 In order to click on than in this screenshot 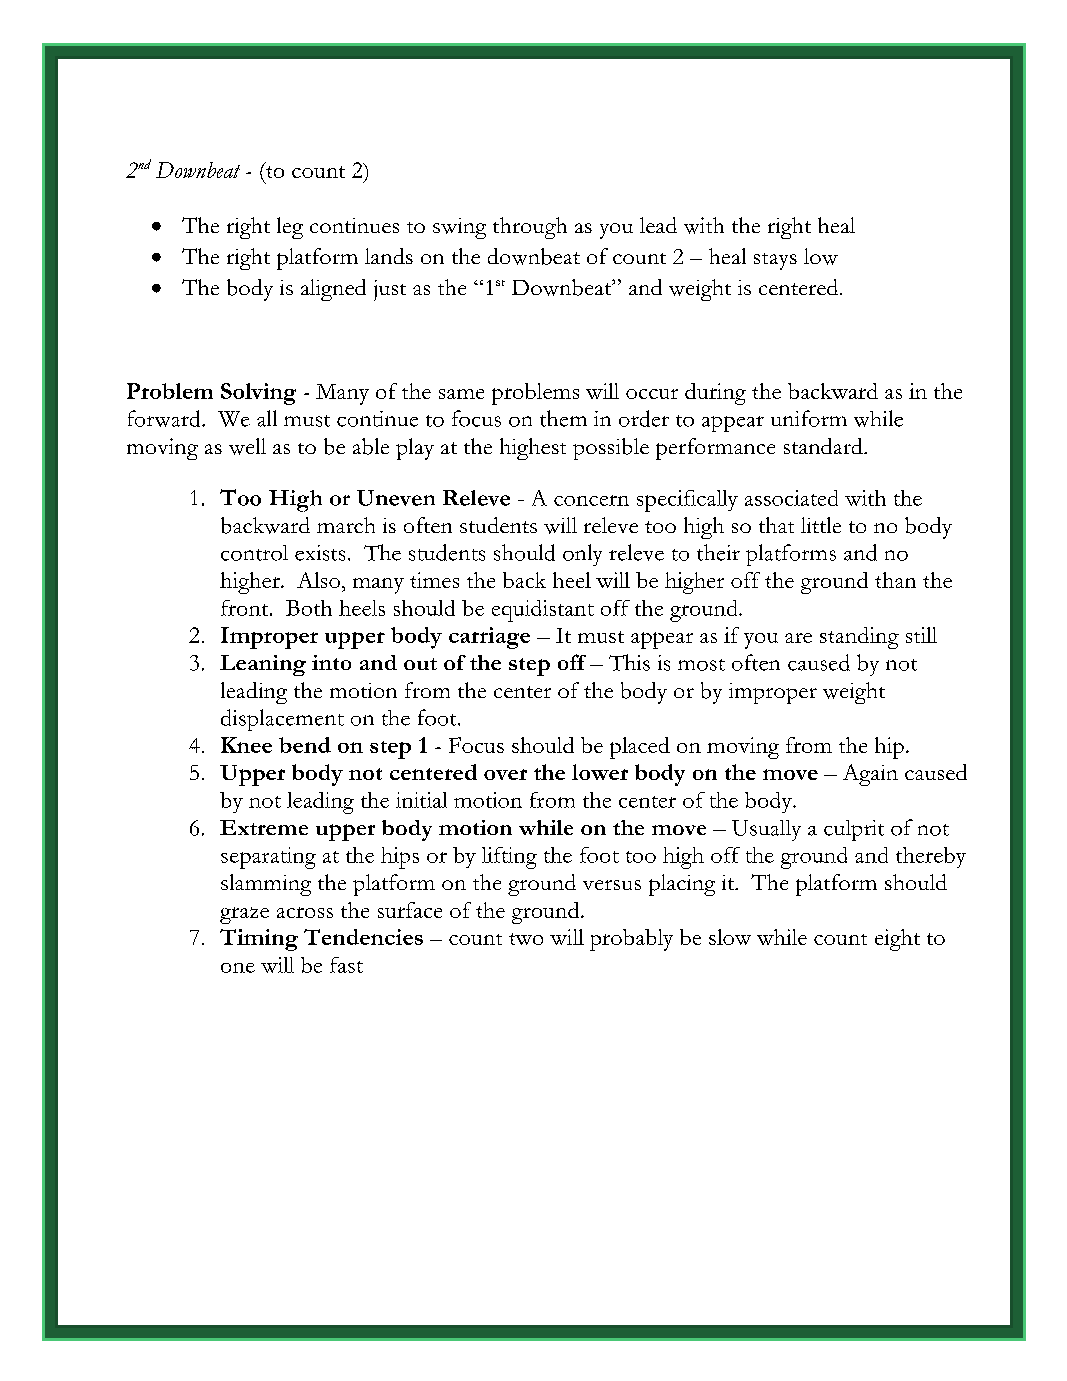, I will do `click(895, 580)`.
